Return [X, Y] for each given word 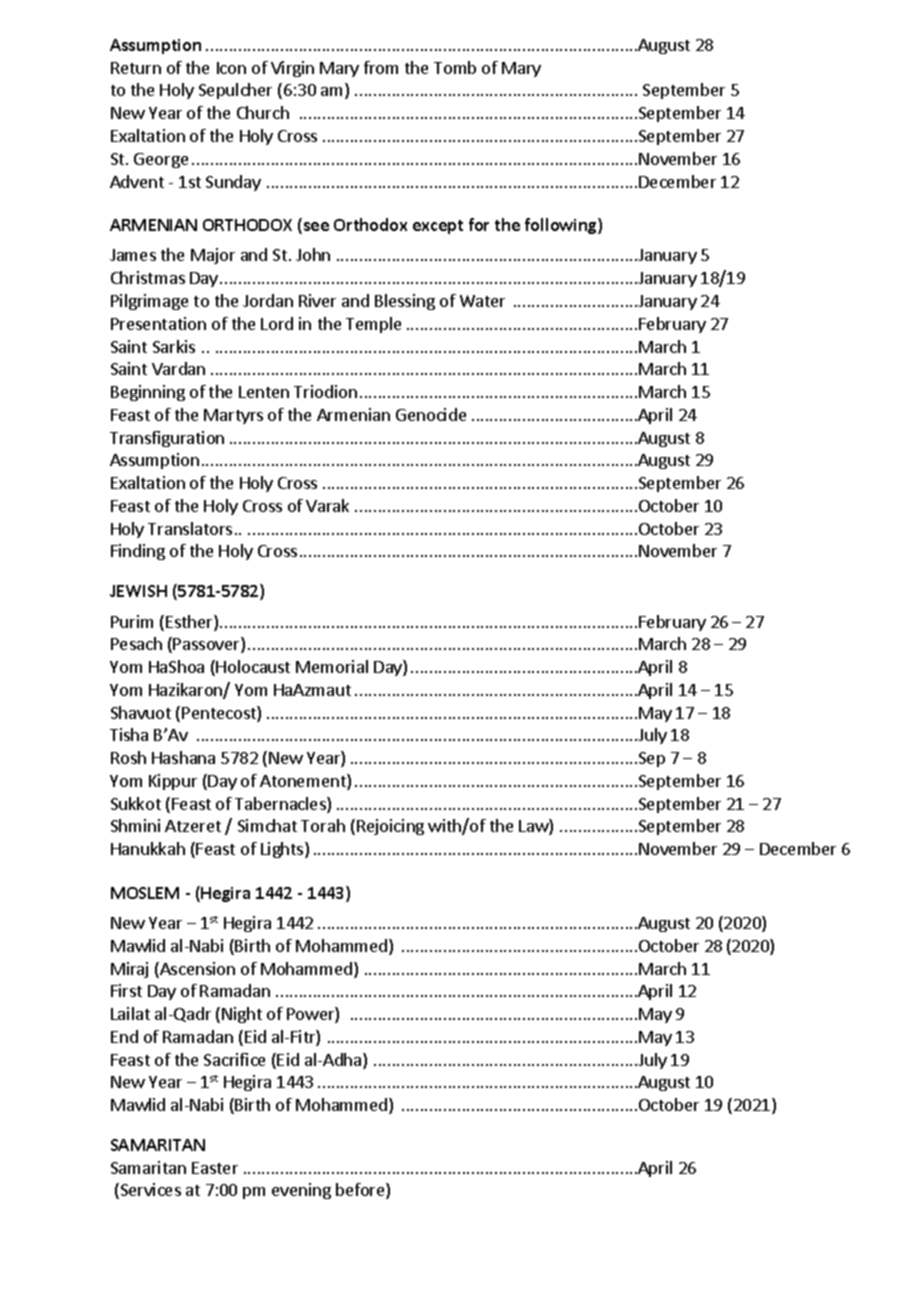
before [361, 1191]
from [381, 67]
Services [149, 1191]
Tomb [455, 67]
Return [136, 68]
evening [301, 1191]
